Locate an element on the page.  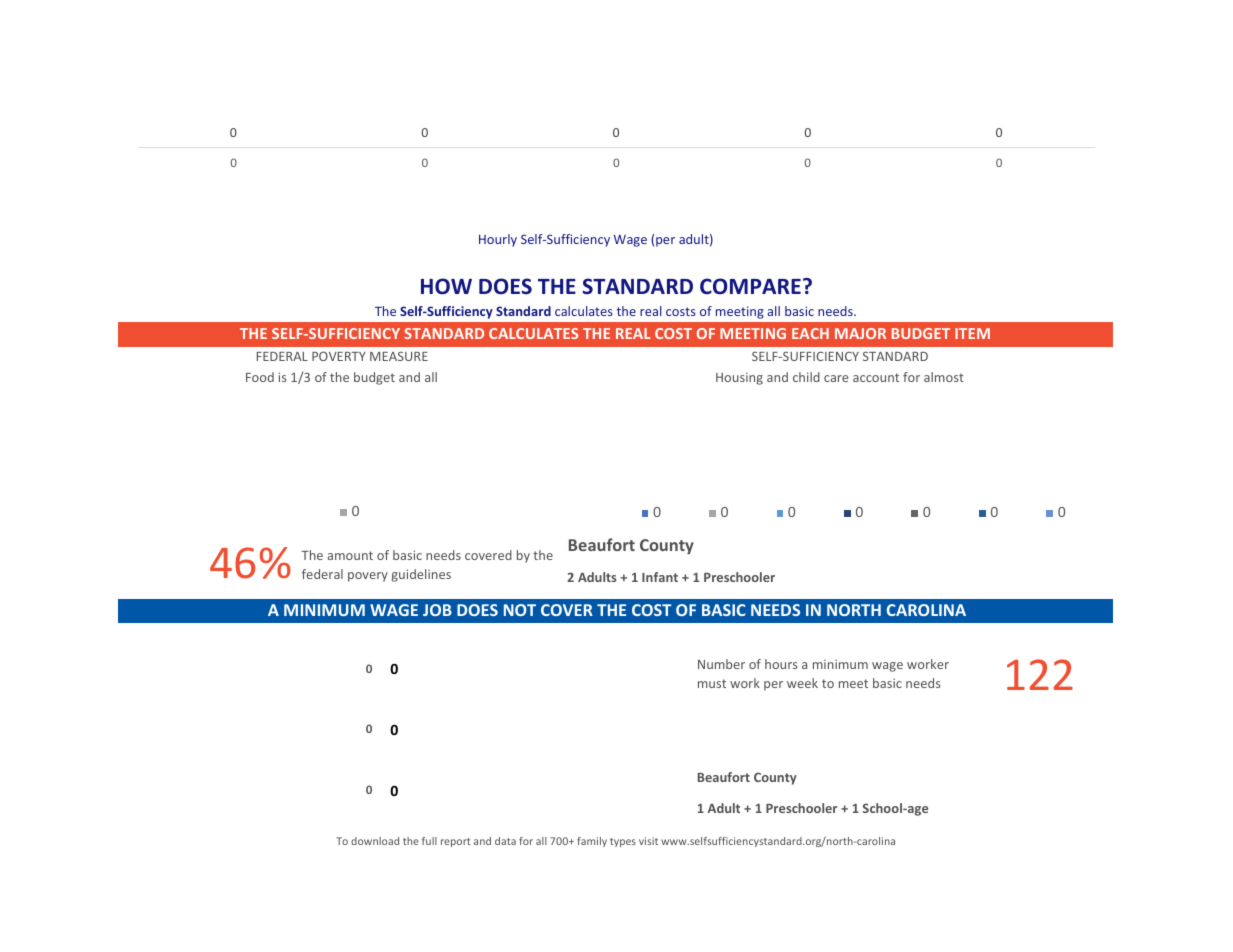
COMPARE is located at coordinates (750, 286).
